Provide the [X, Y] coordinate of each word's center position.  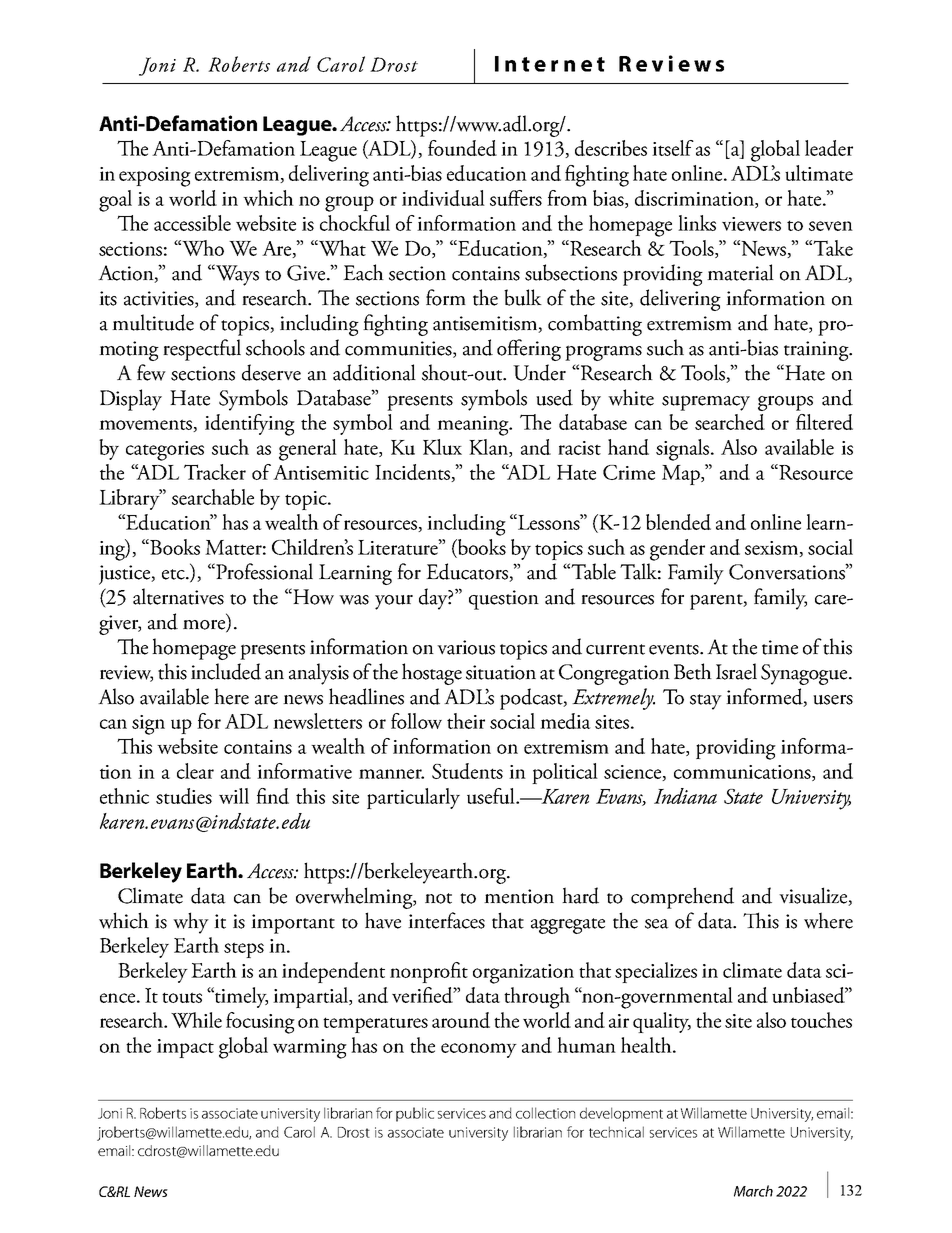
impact [185, 1048]
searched [730, 422]
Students [467, 771]
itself [673, 148]
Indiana [685, 796]
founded [462, 148]
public [415, 1114]
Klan [489, 448]
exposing [155, 177]
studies [184, 796]
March [753, 1191]
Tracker [215, 472]
